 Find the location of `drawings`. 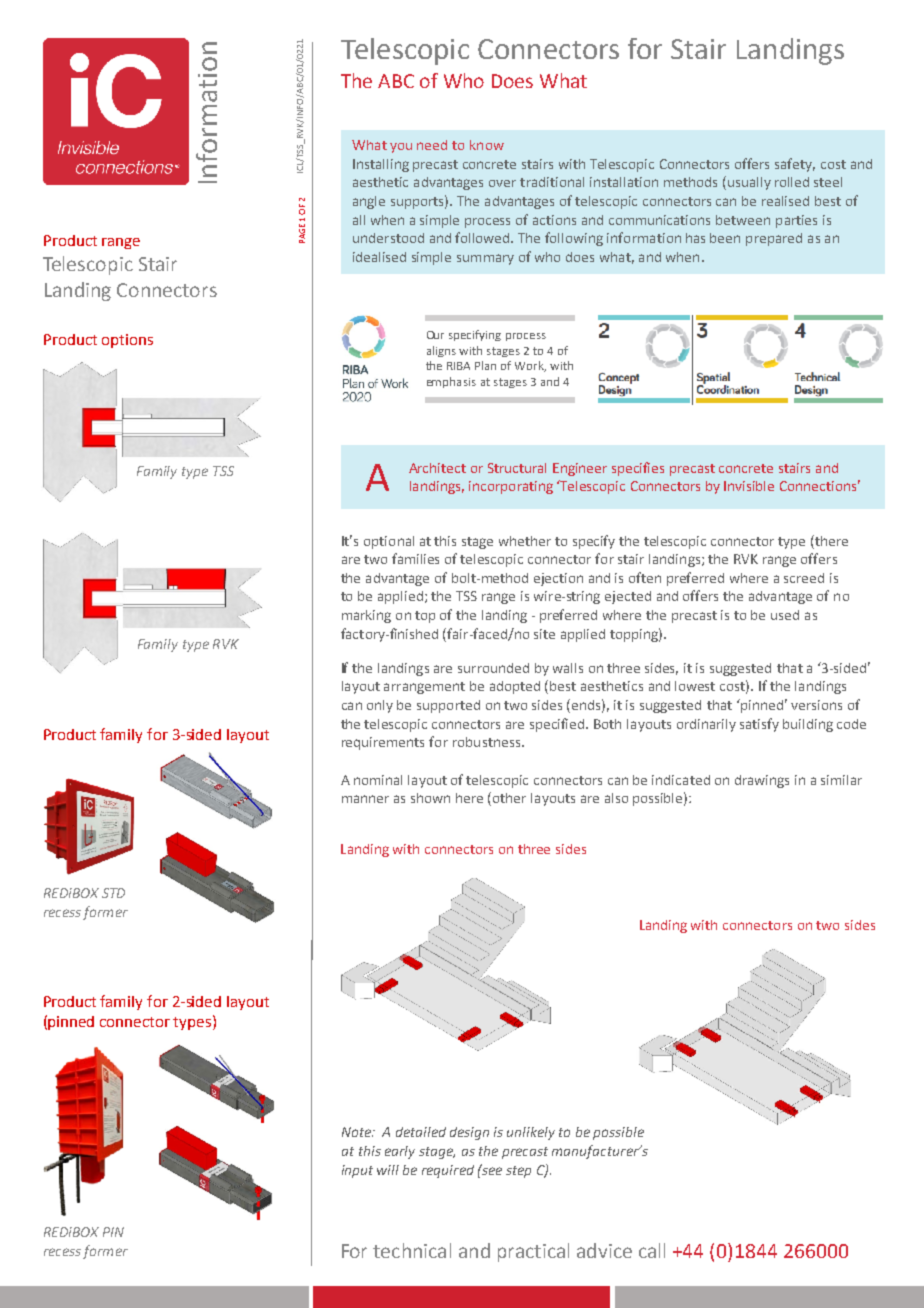

drawings is located at coordinates (762, 781).
